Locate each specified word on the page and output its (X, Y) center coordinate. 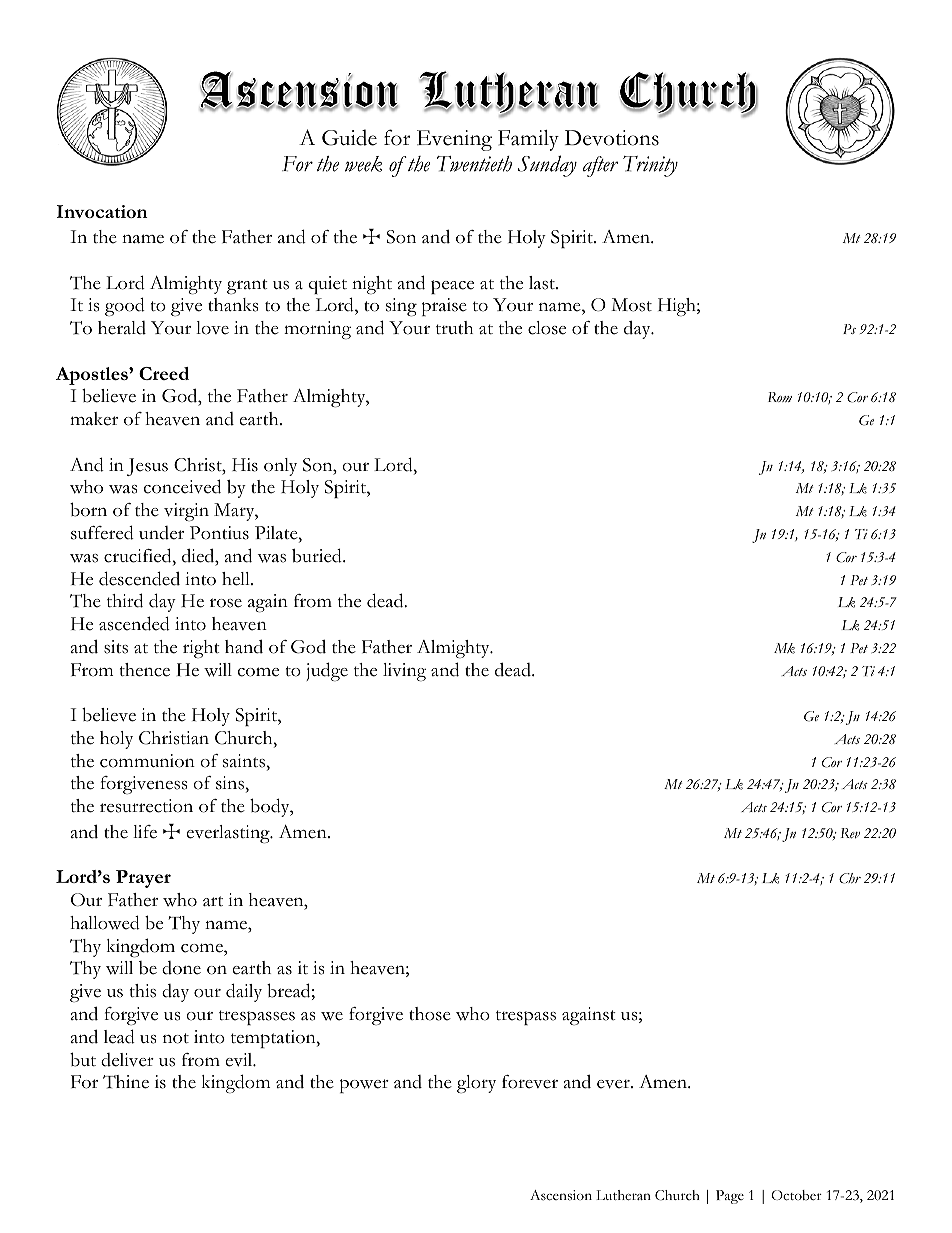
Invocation (102, 211)
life (145, 832)
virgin (186, 512)
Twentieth (474, 164)
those (430, 1014)
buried (318, 555)
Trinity (650, 166)
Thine (126, 1082)
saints (245, 761)
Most (631, 305)
